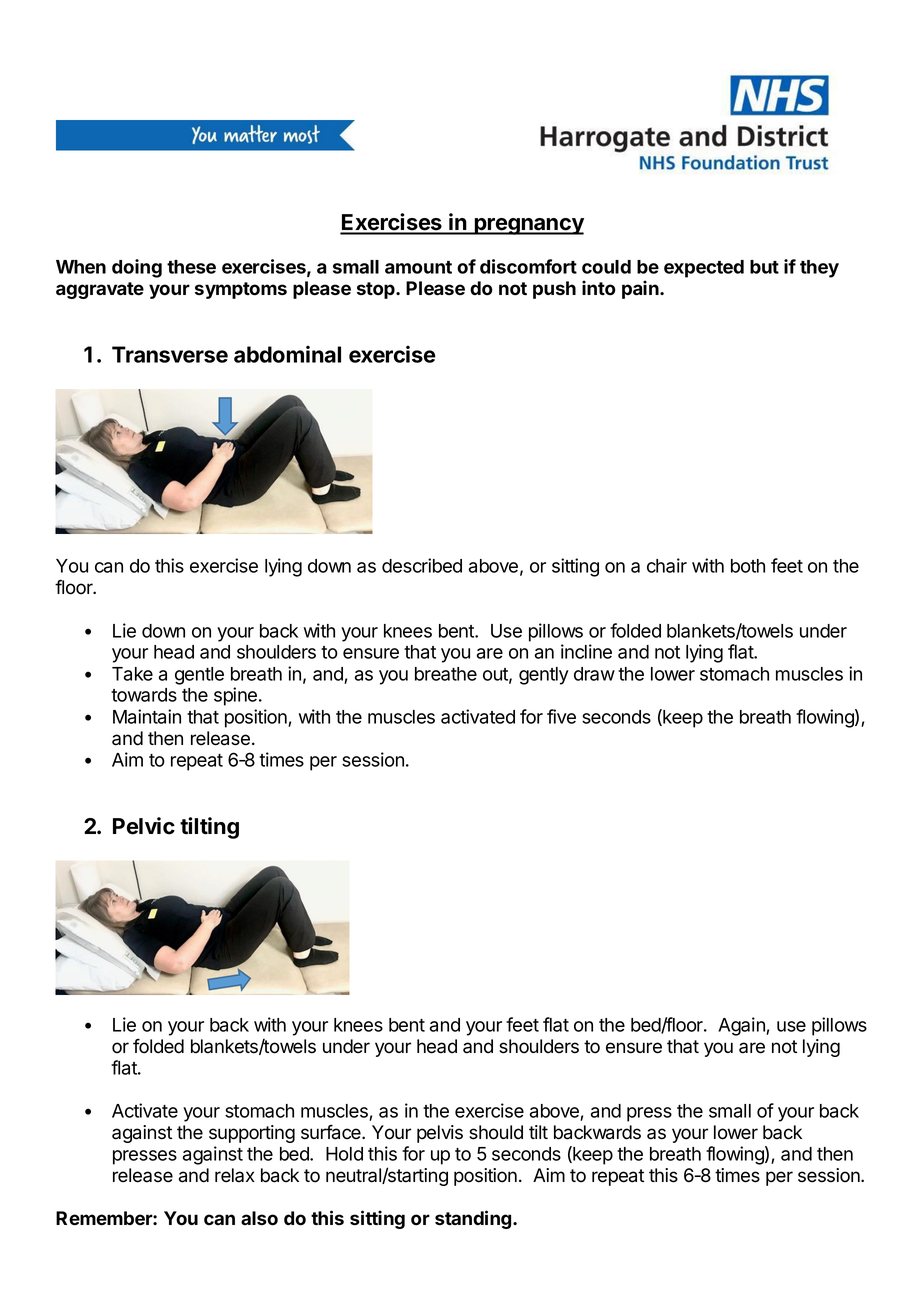 This screenshot has height=1308, width=924. I want to click on draw, so click(594, 674).
